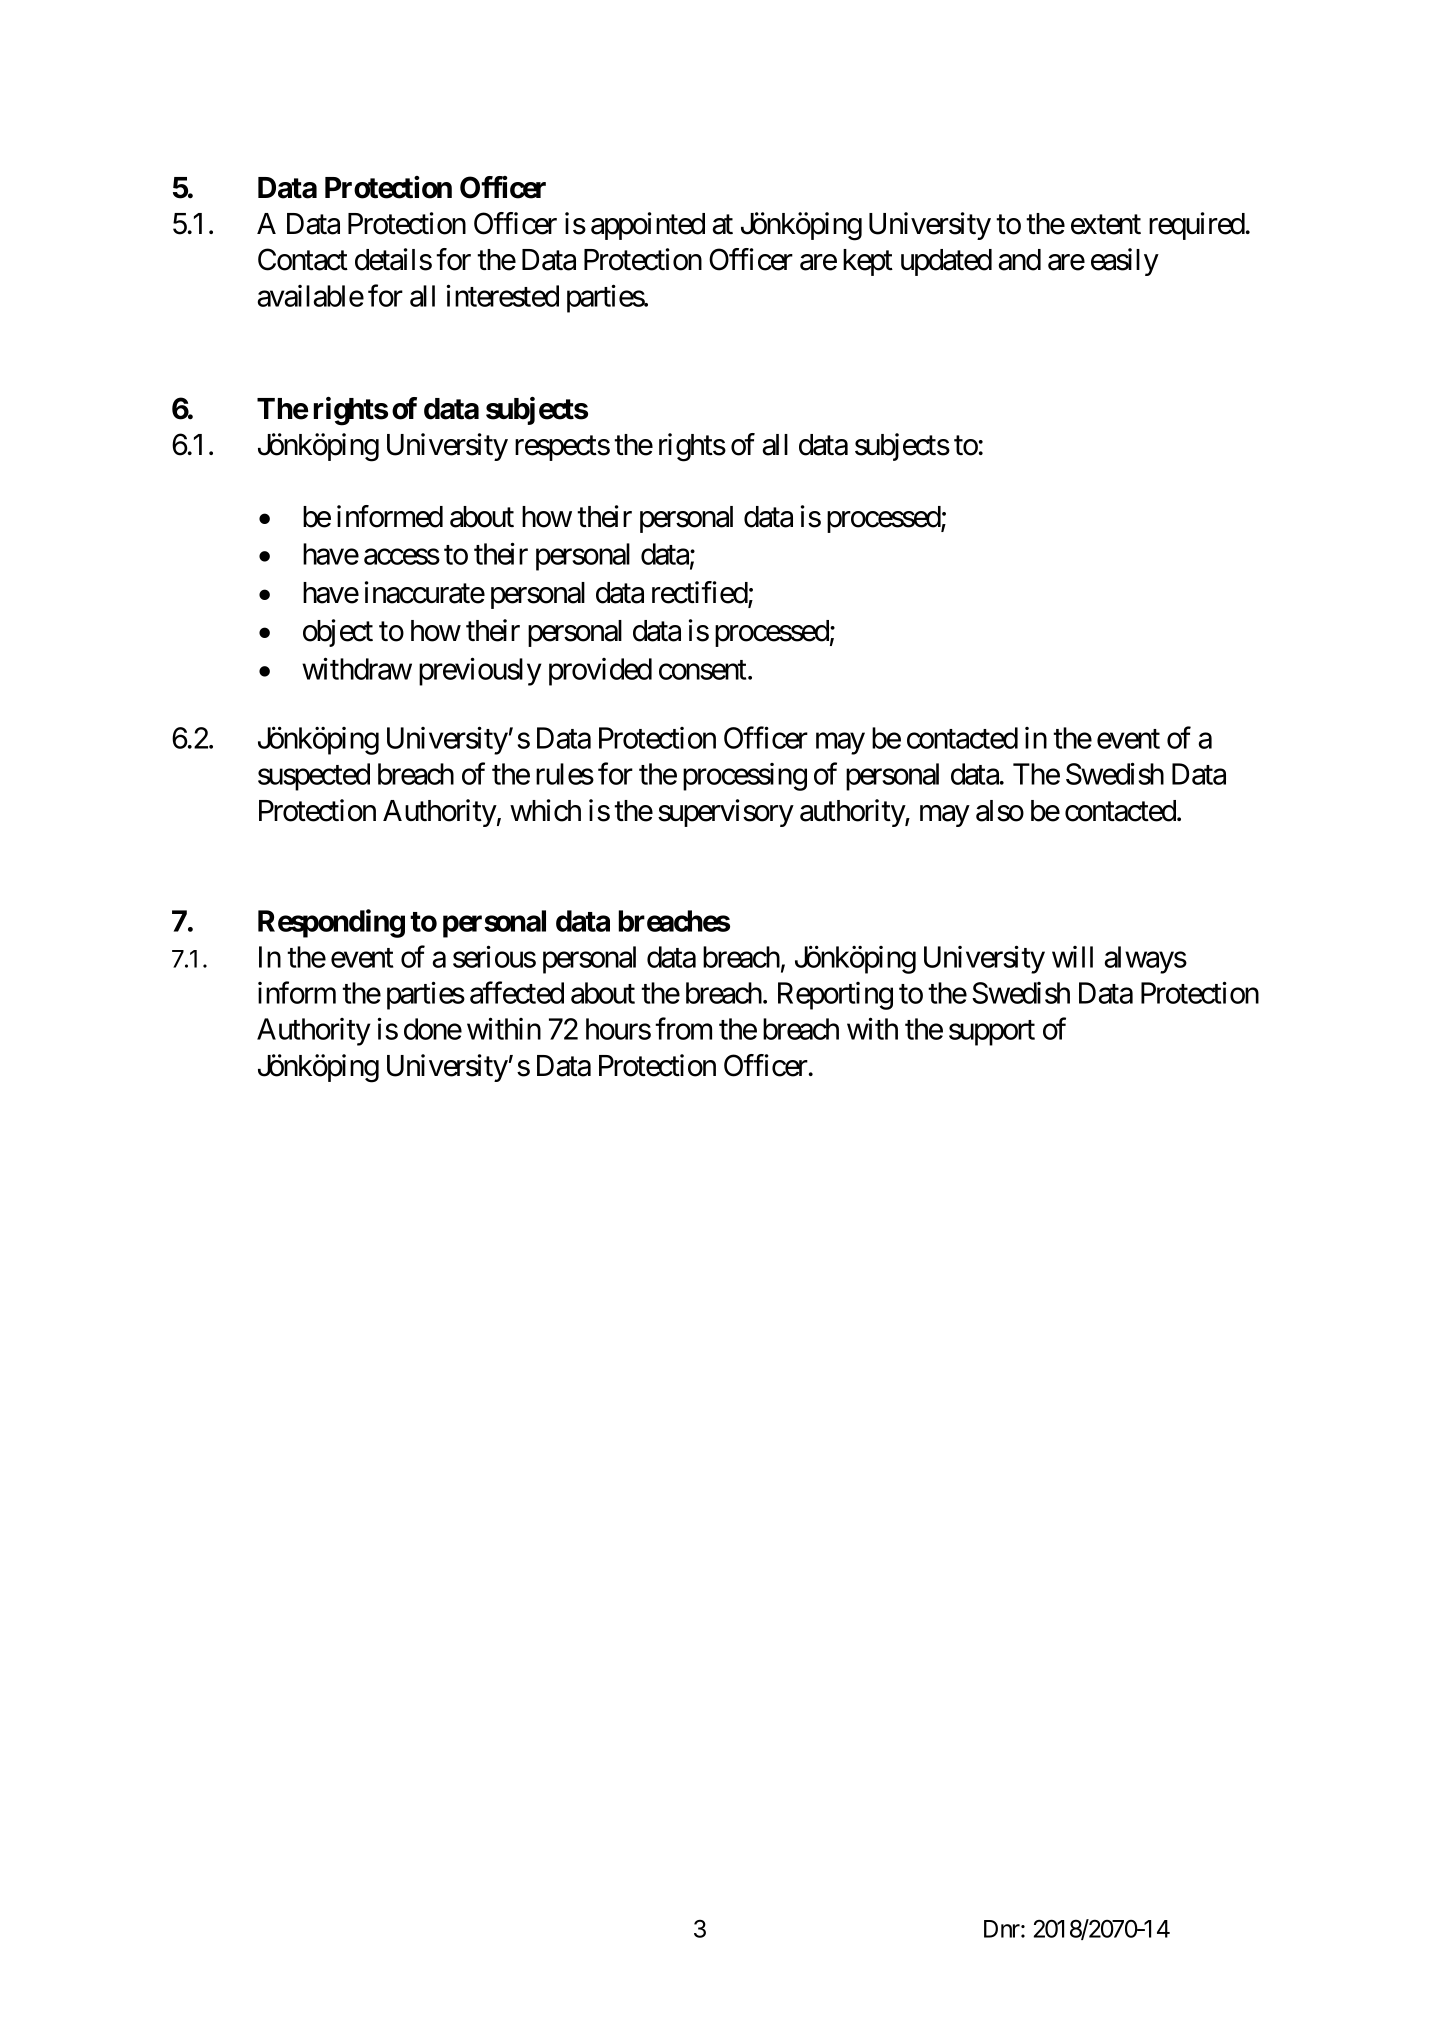  Describe the element at coordinates (1125, 262) in the screenshot. I see `easily` at that location.
